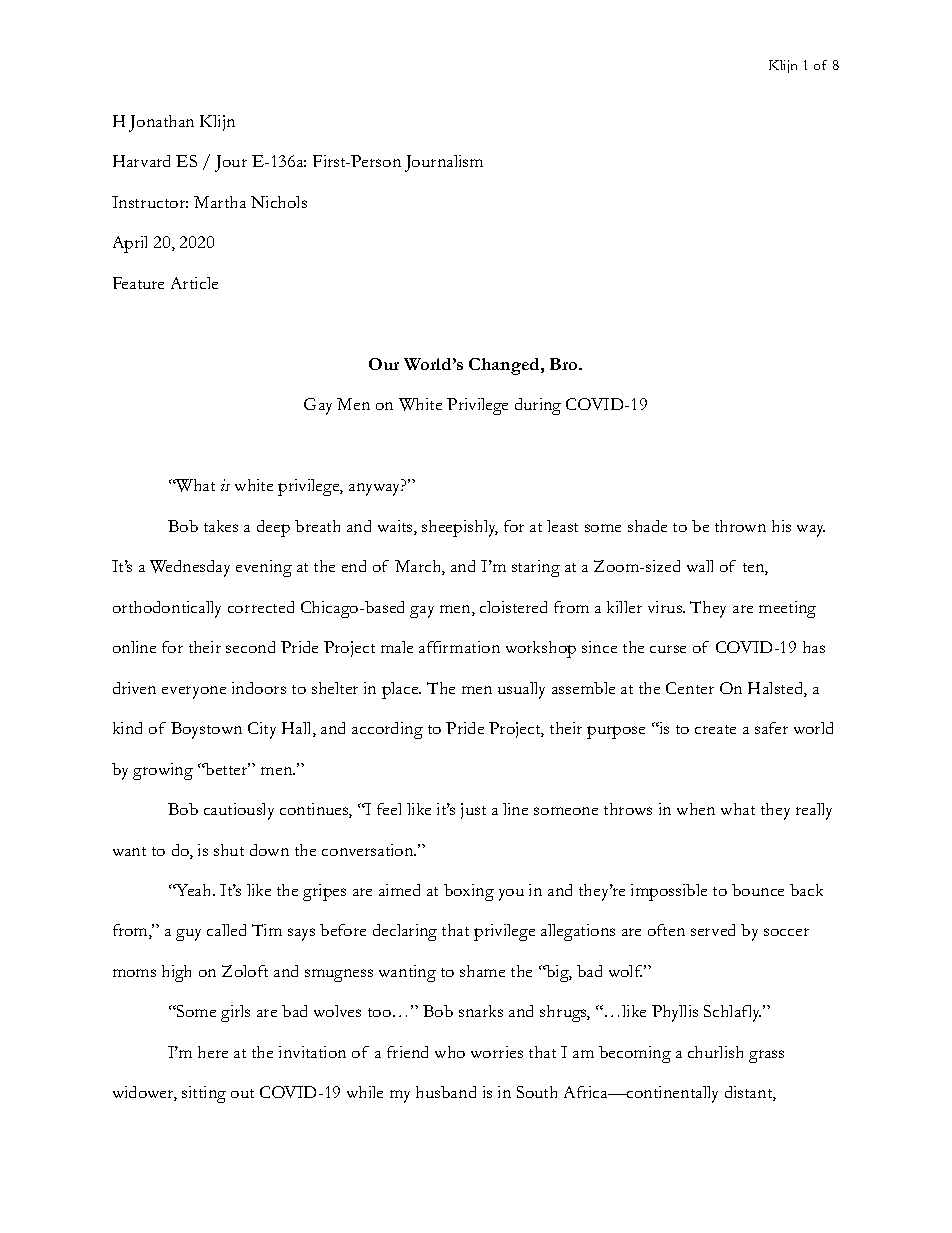 The image size is (952, 1233). Describe the element at coordinates (565, 364) in the page. I see `Bro` at that location.
